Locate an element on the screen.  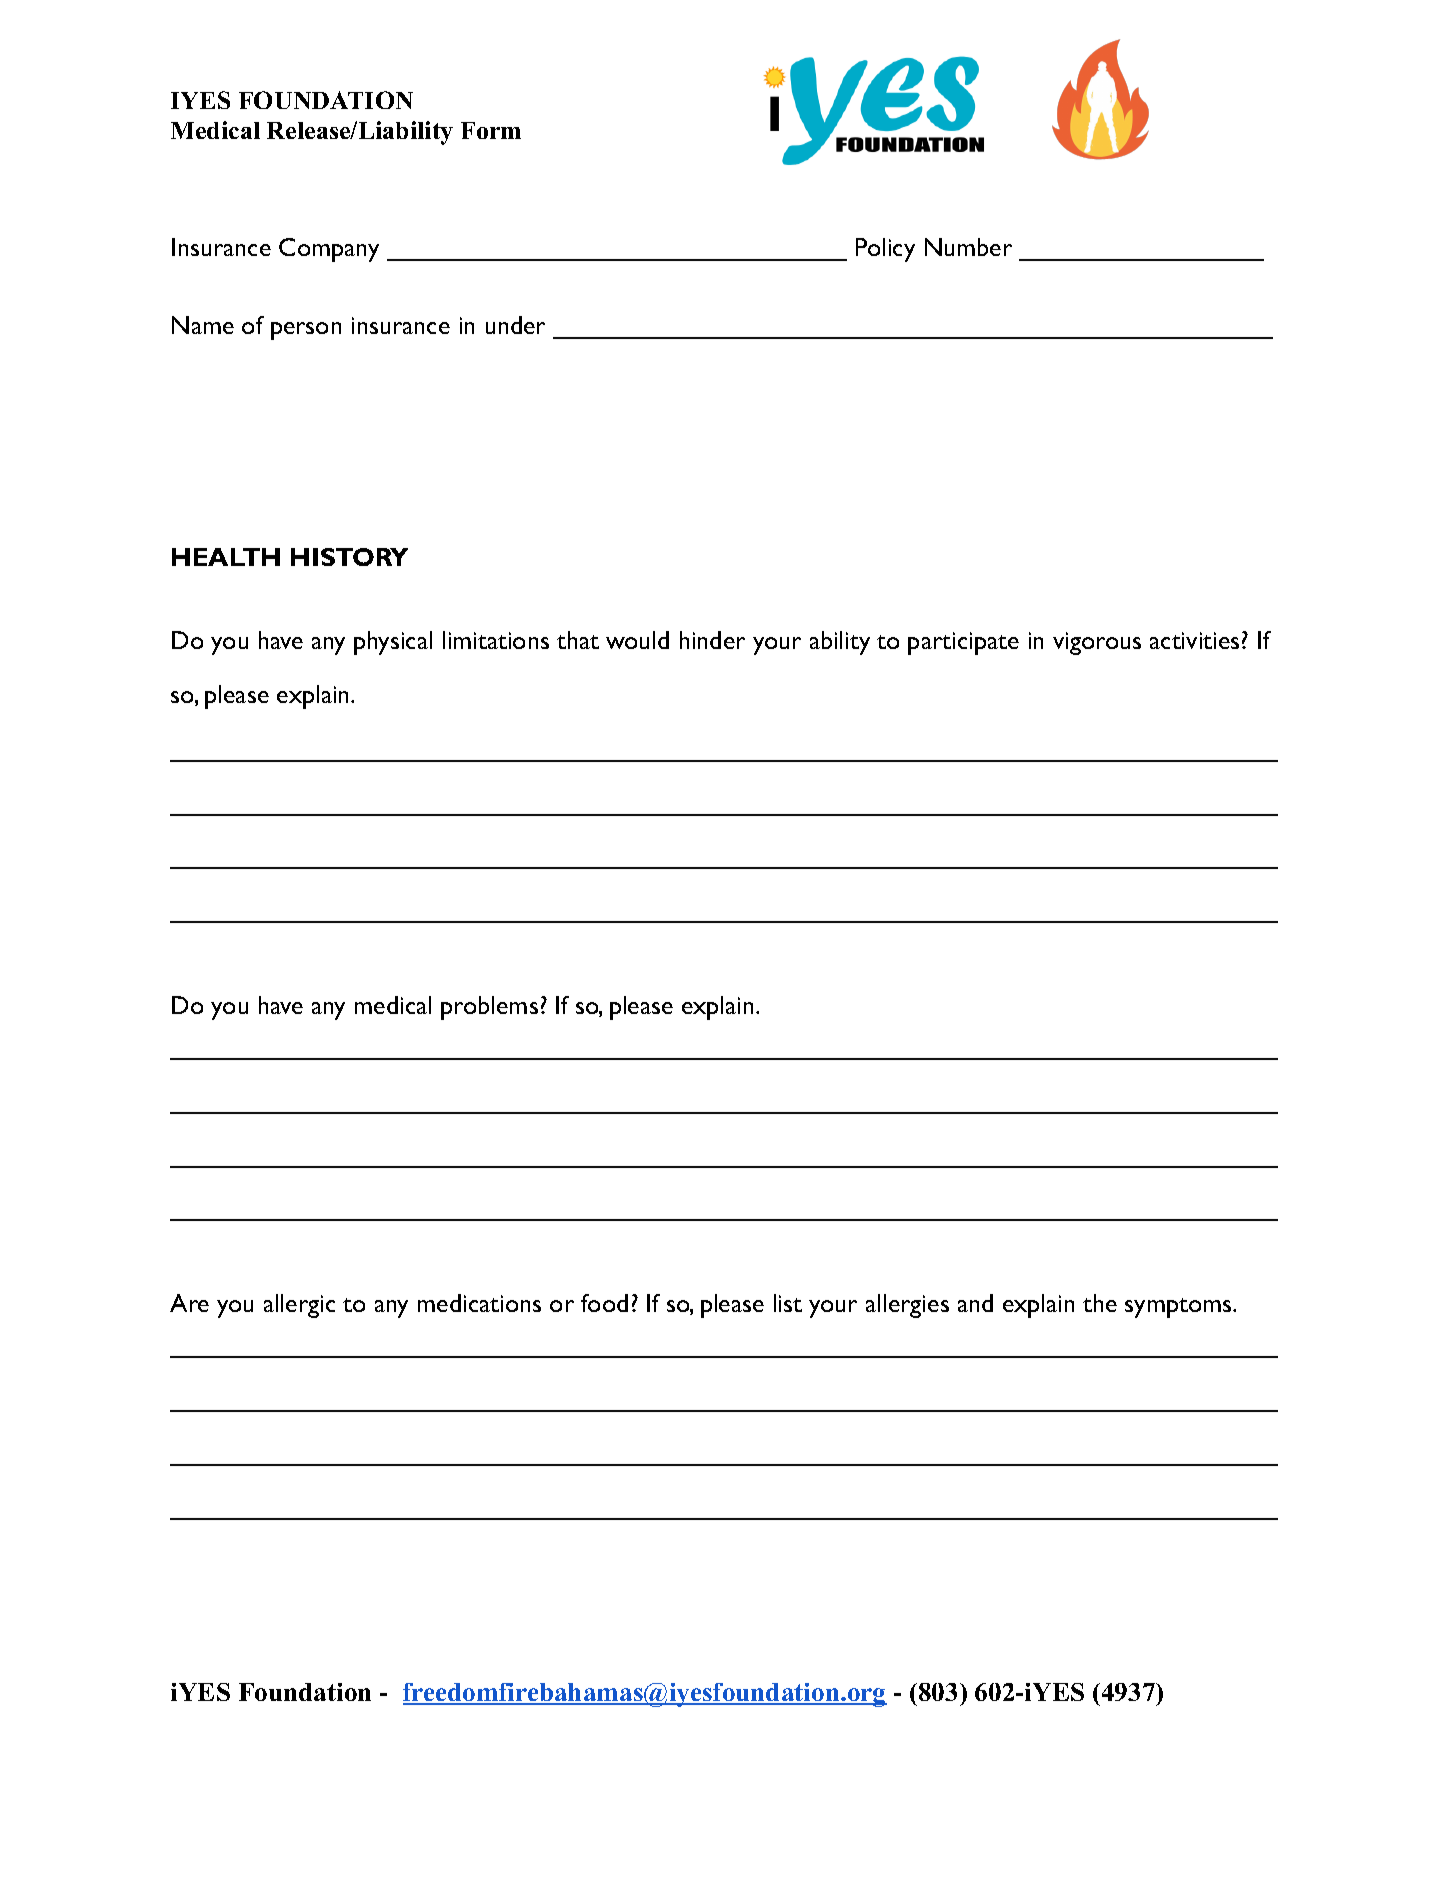
the is located at coordinates (1100, 1303).
